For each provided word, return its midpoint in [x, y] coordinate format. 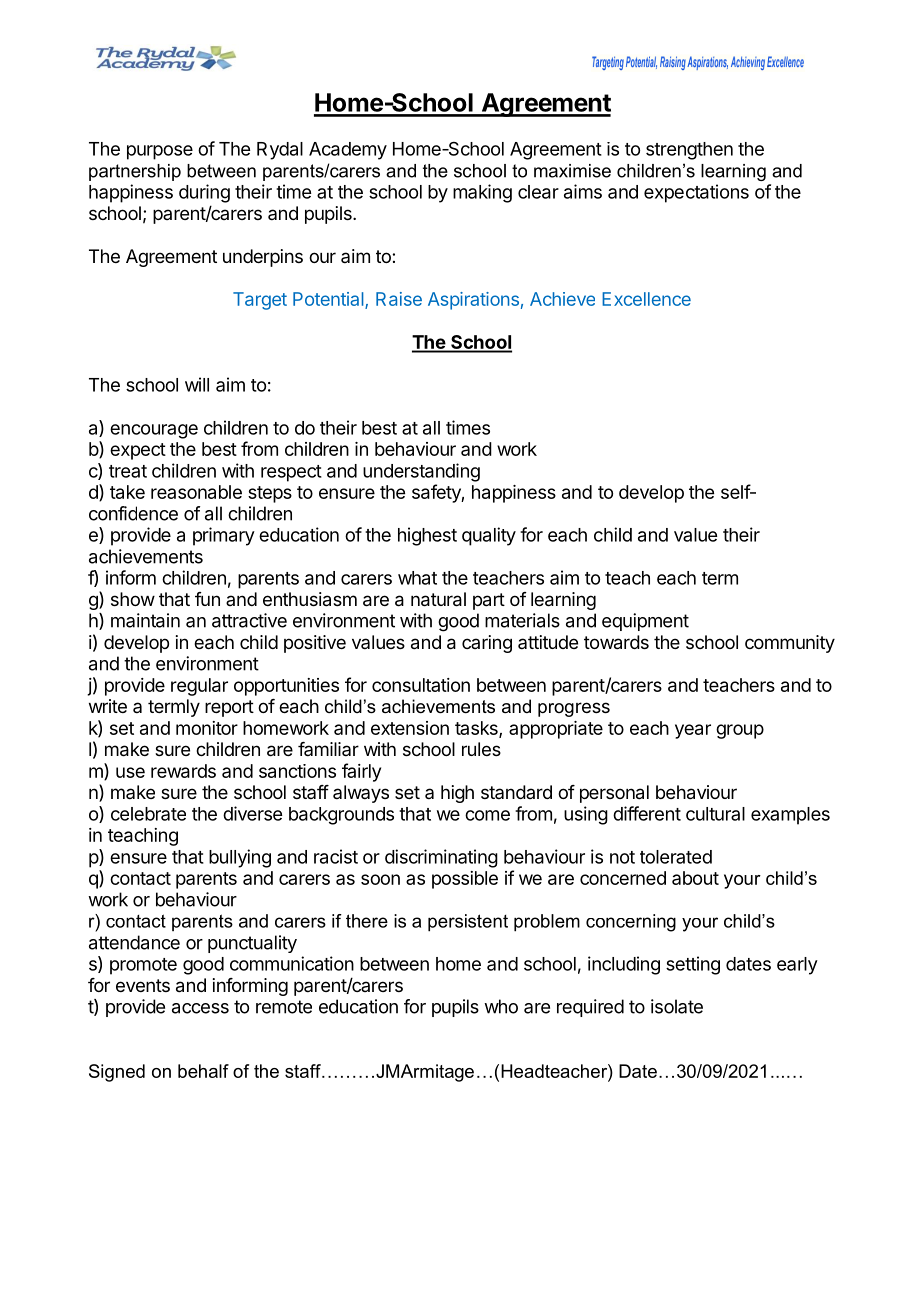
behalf [203, 1071]
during [204, 193]
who [501, 1006]
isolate [677, 1006]
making [482, 193]
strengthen [689, 151]
